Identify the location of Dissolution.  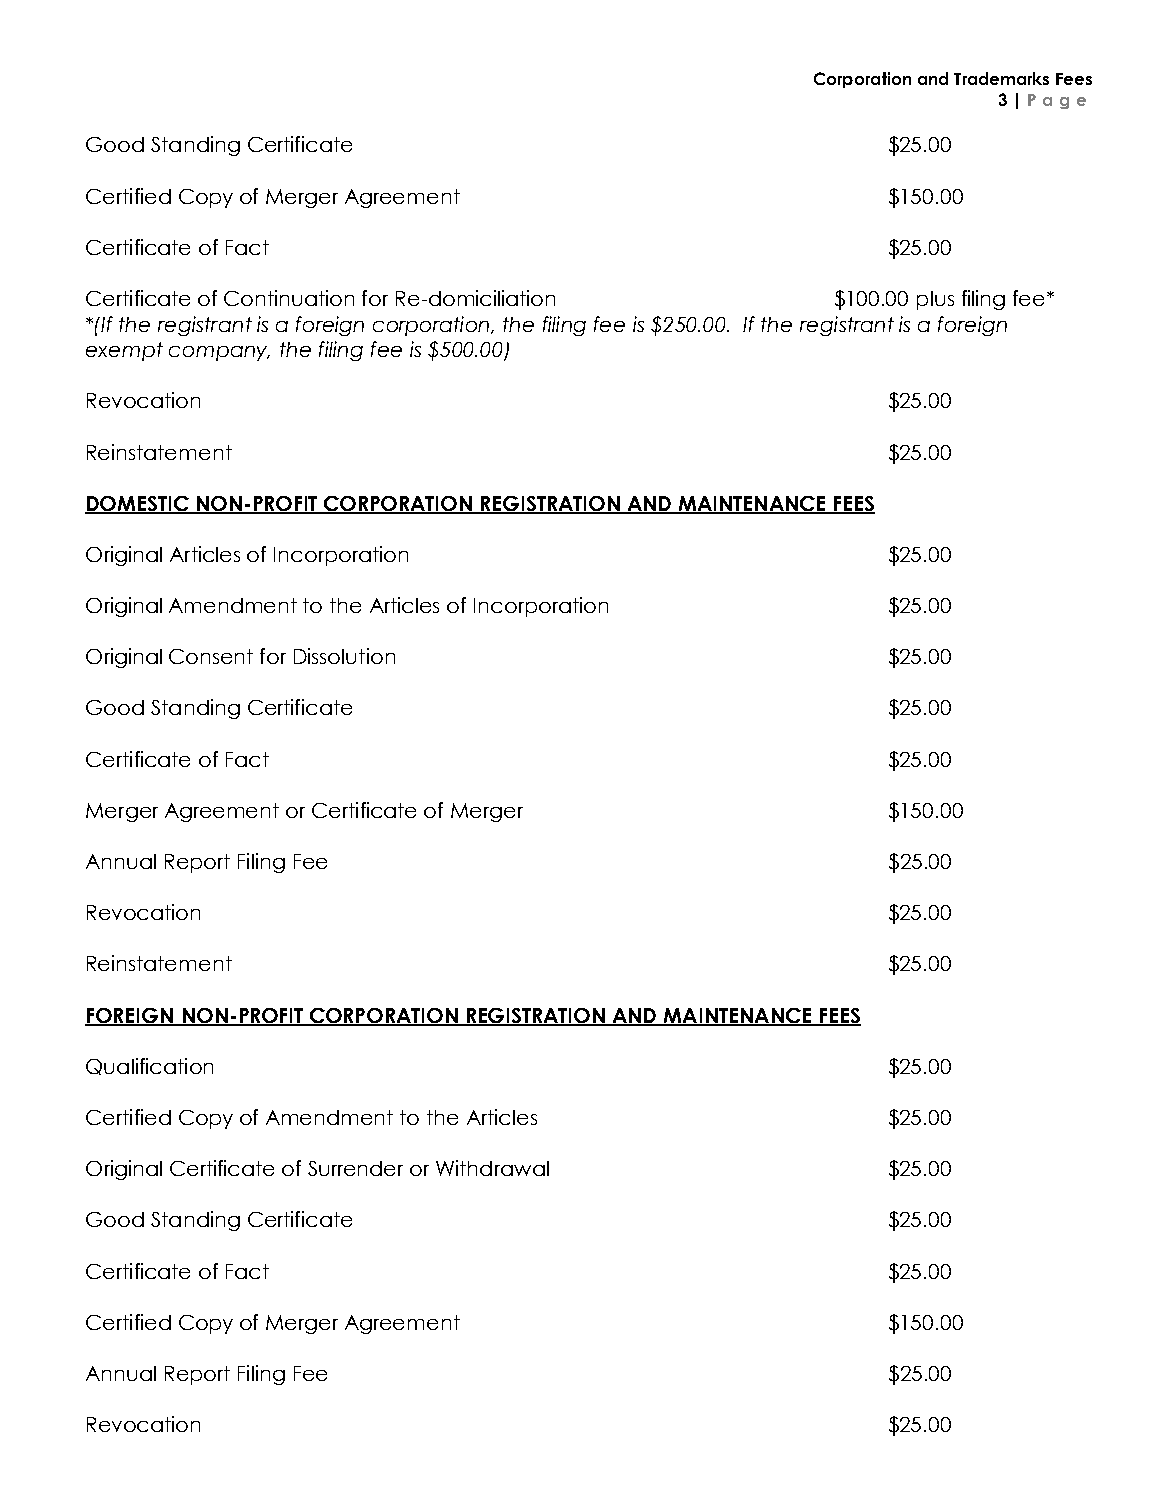
(344, 656).
